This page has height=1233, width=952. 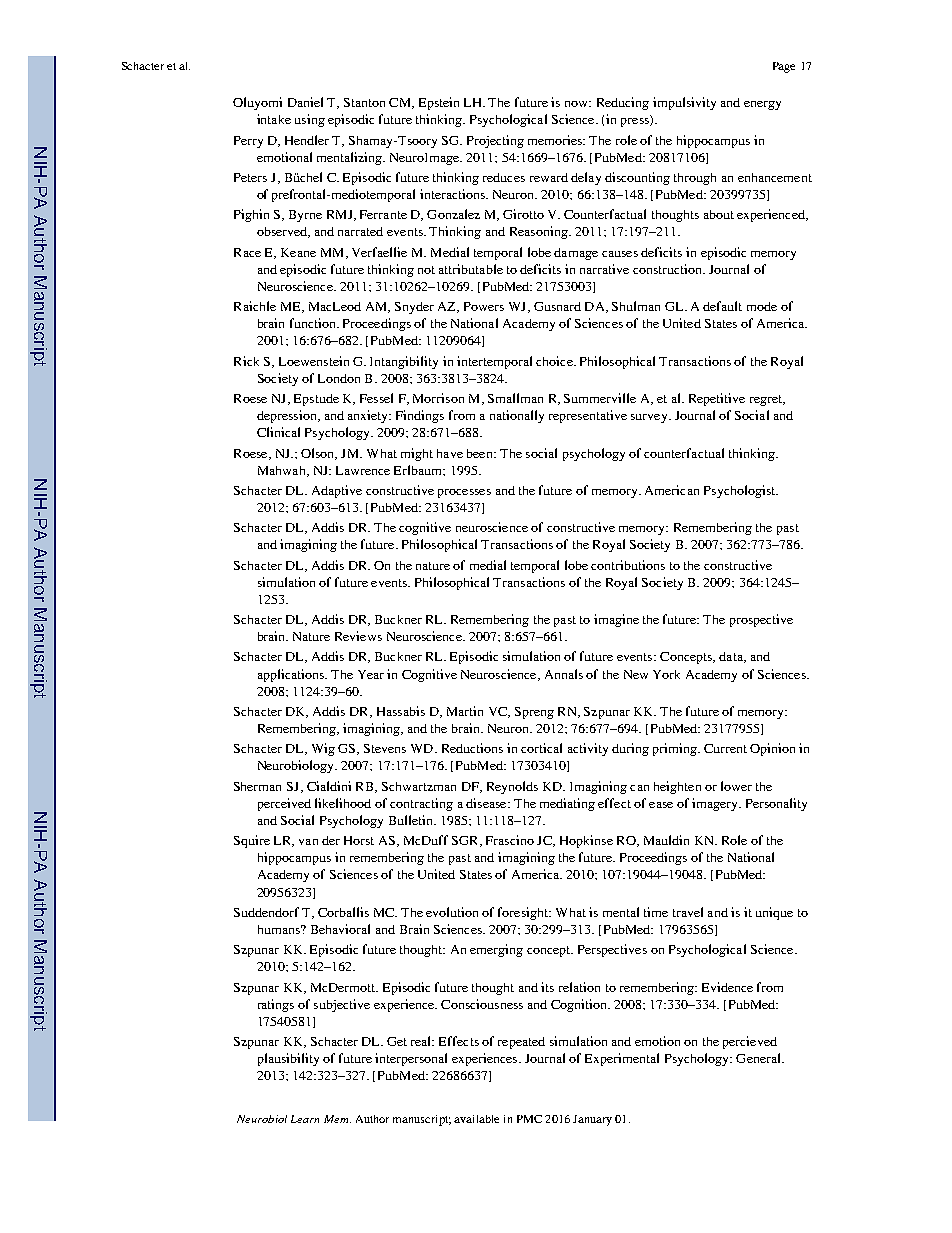 I want to click on Reviews, so click(x=358, y=636).
